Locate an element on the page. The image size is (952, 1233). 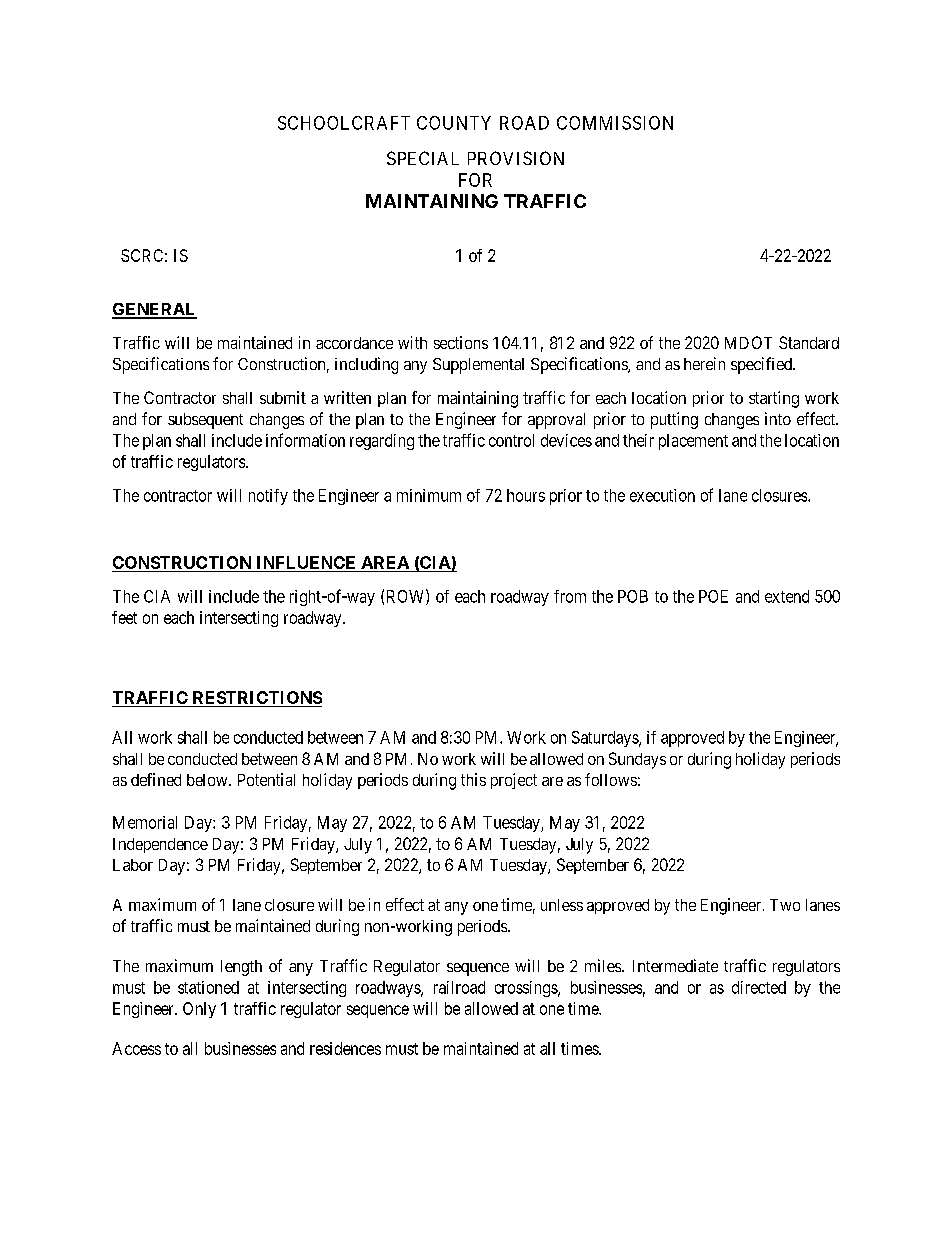
directed is located at coordinates (759, 987).
